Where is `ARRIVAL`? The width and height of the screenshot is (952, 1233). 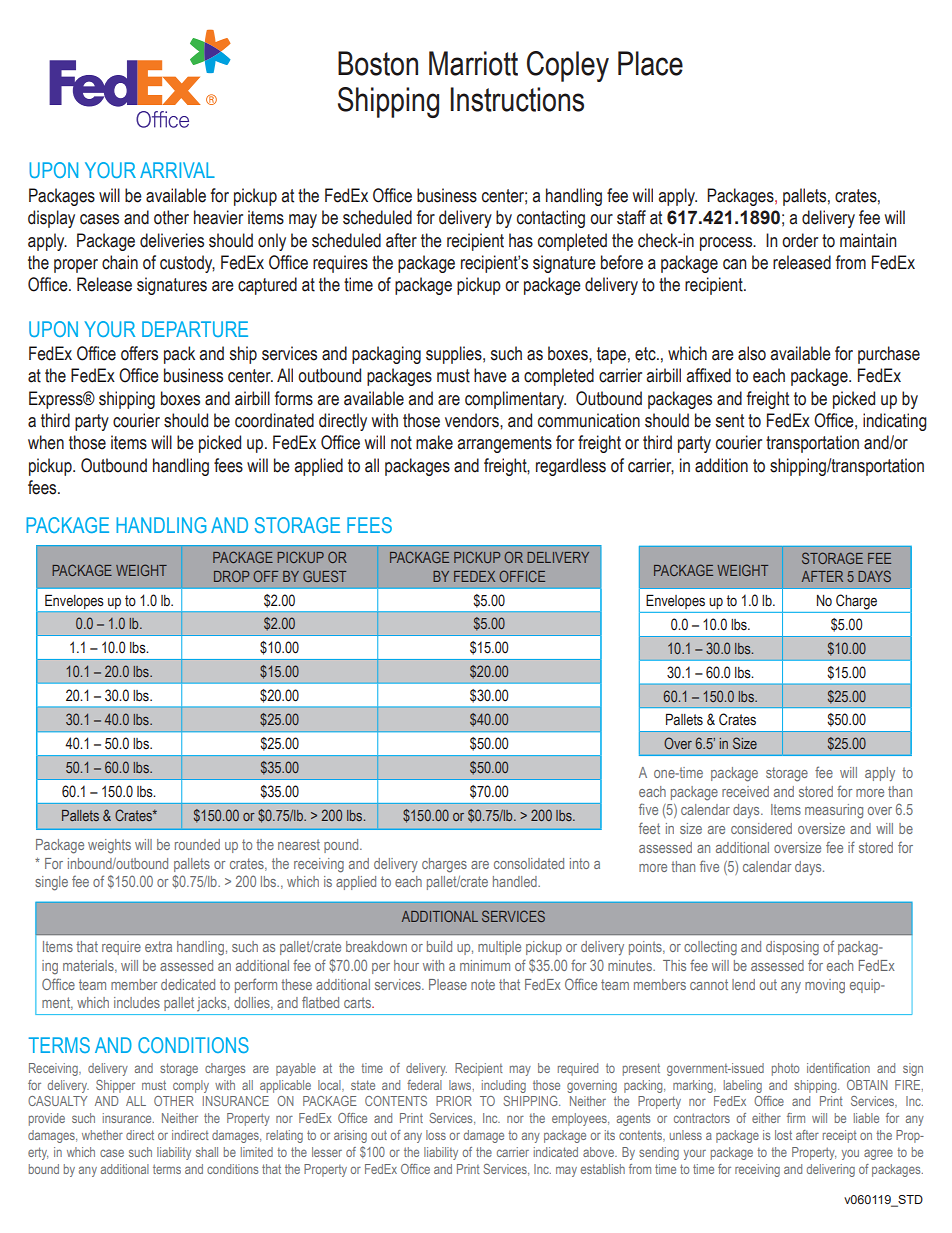 ARRIVAL is located at coordinates (177, 170).
